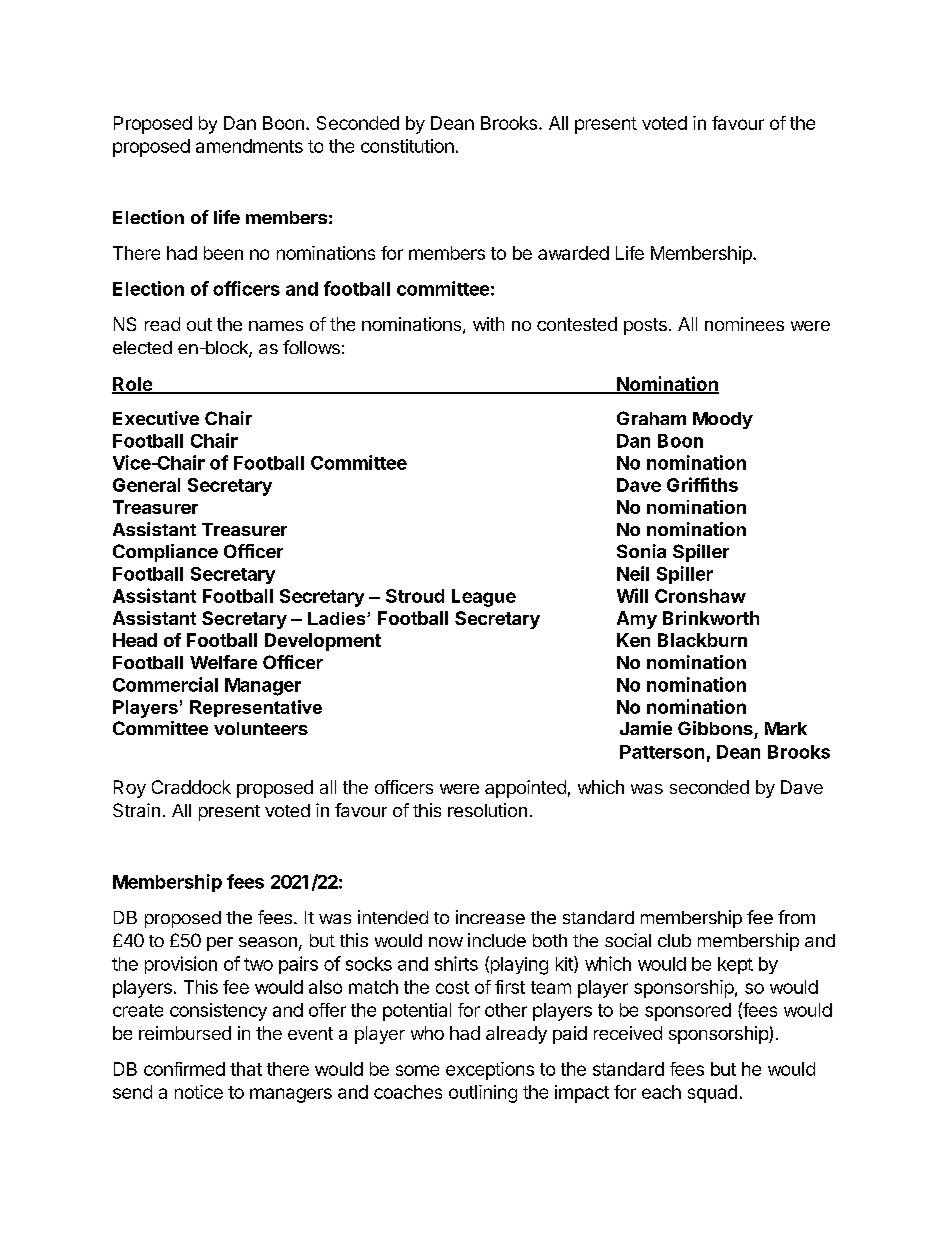 The width and height of the screenshot is (952, 1233). I want to click on League, so click(484, 598).
